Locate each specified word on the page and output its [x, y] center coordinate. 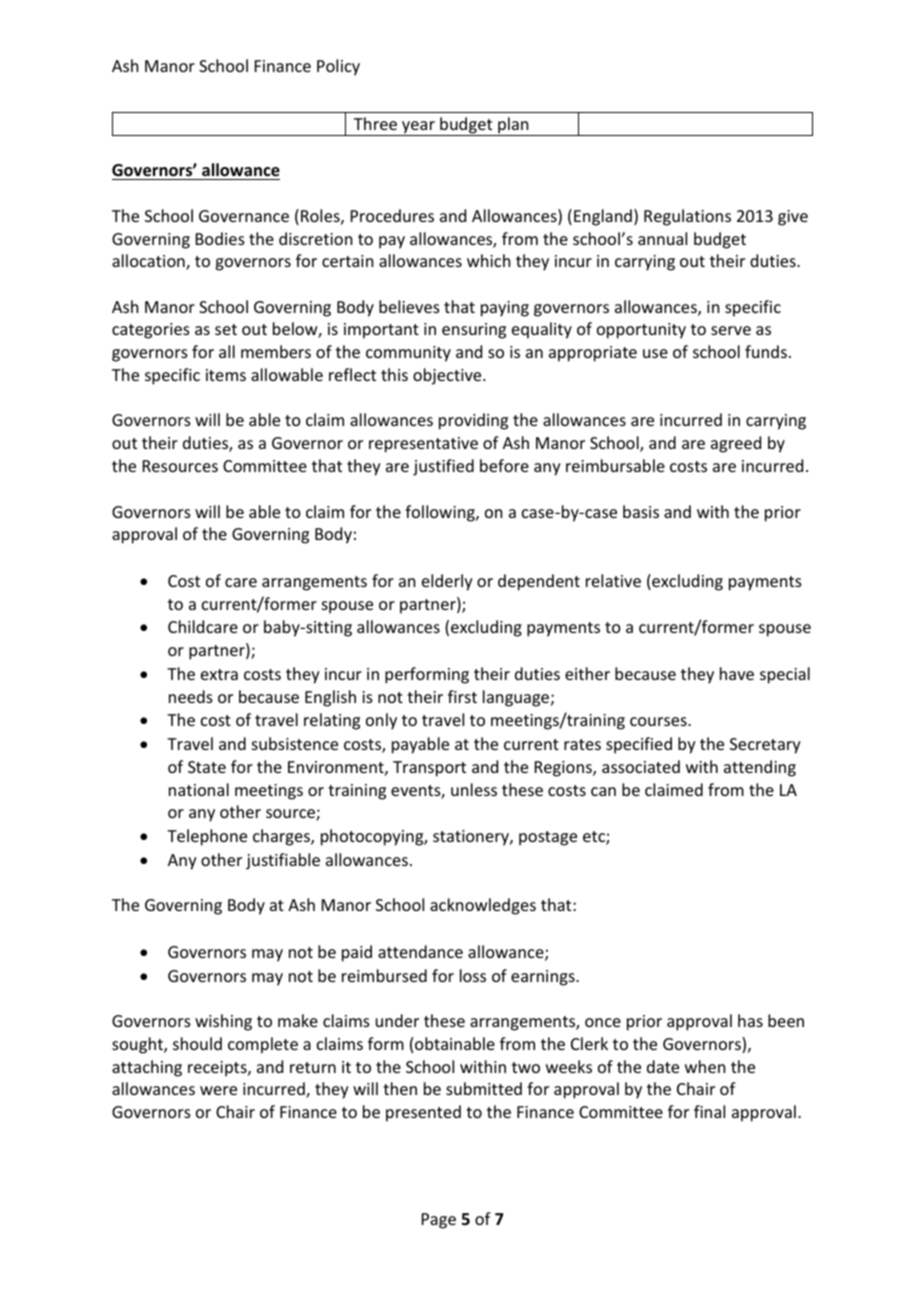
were [218, 1090]
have [737, 673]
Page [439, 1221]
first [462, 696]
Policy [338, 67]
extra [219, 674]
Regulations [687, 217]
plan [513, 126]
